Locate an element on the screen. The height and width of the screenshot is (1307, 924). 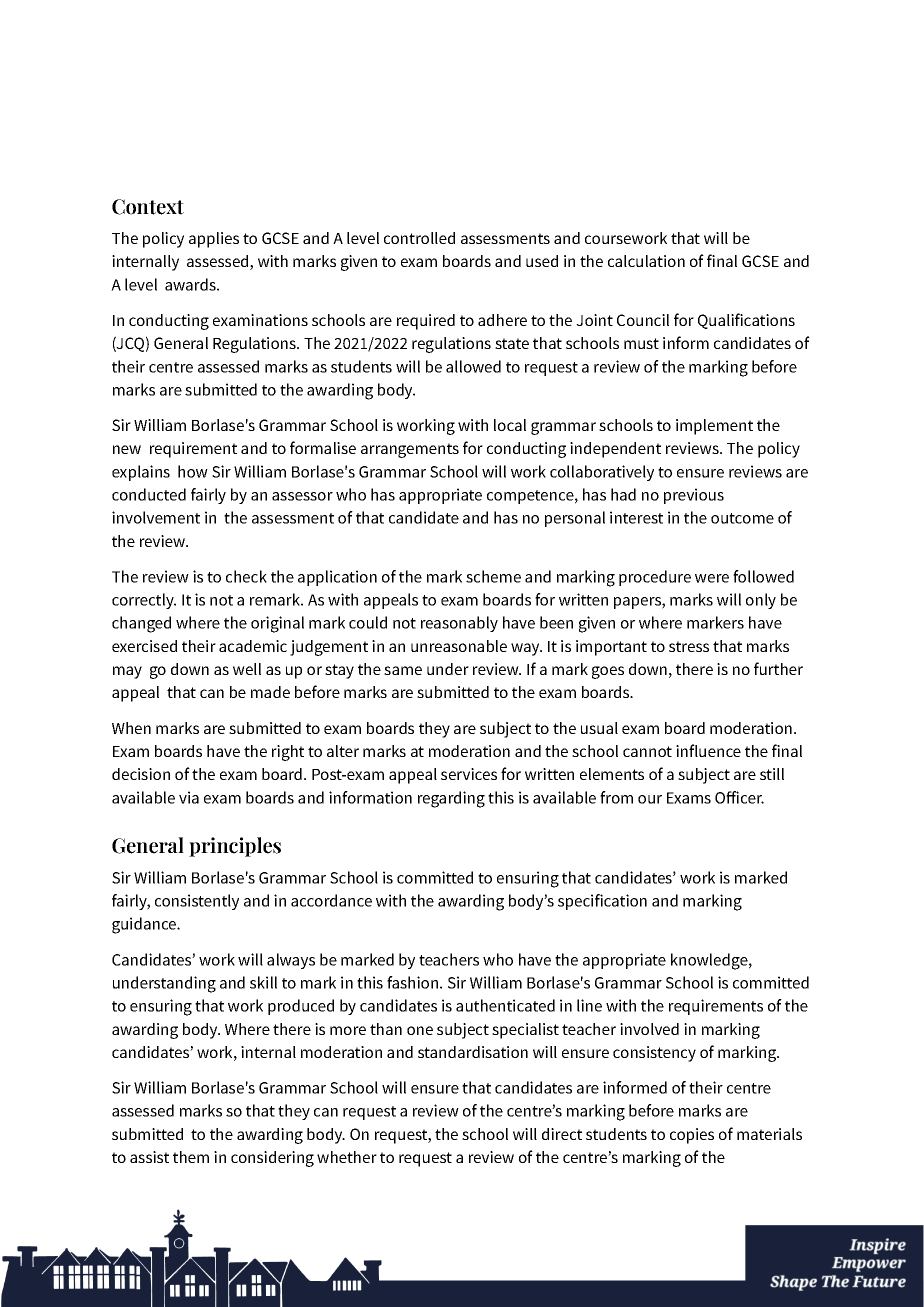
applies is located at coordinates (214, 240).
